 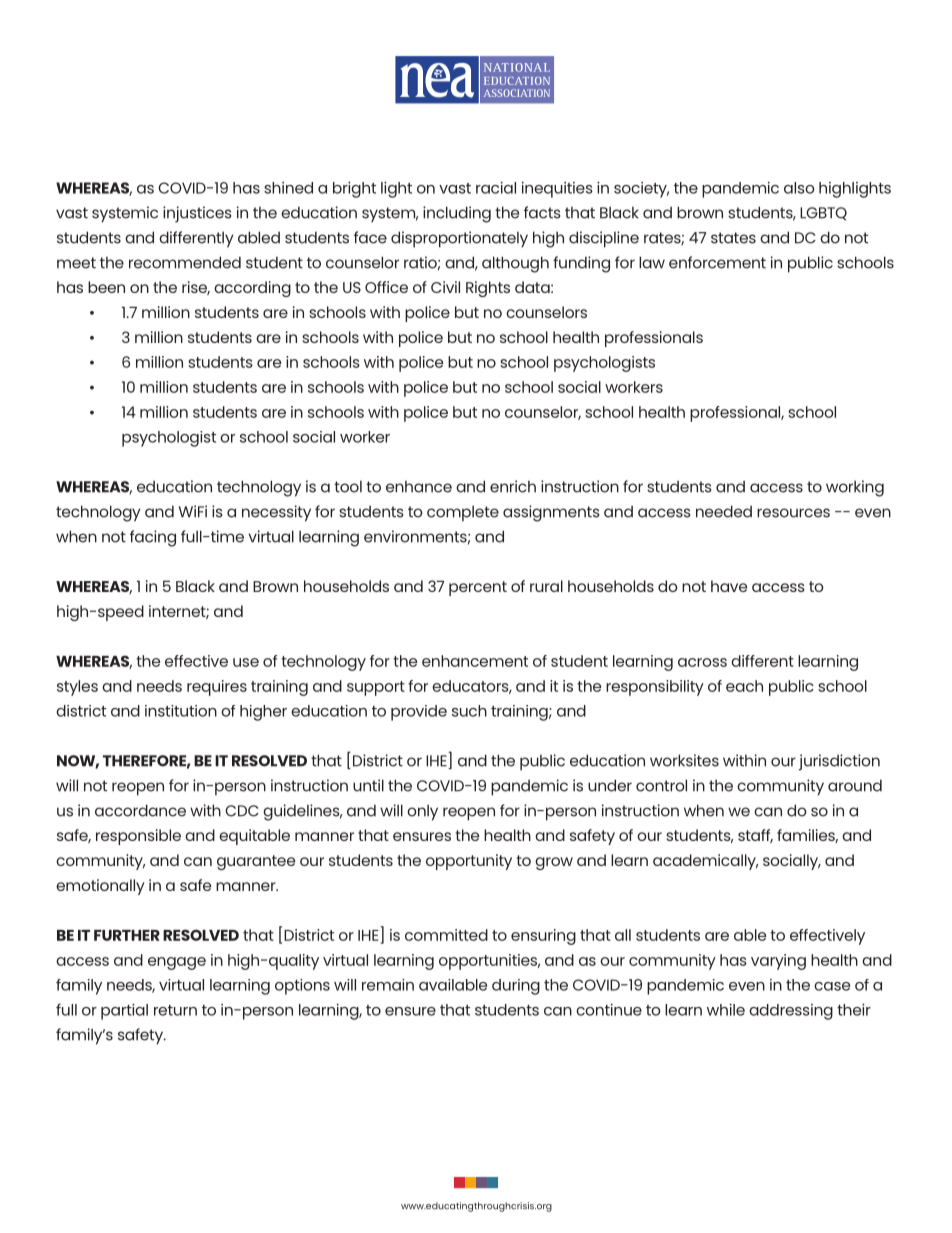 I want to click on percent, so click(x=478, y=588).
